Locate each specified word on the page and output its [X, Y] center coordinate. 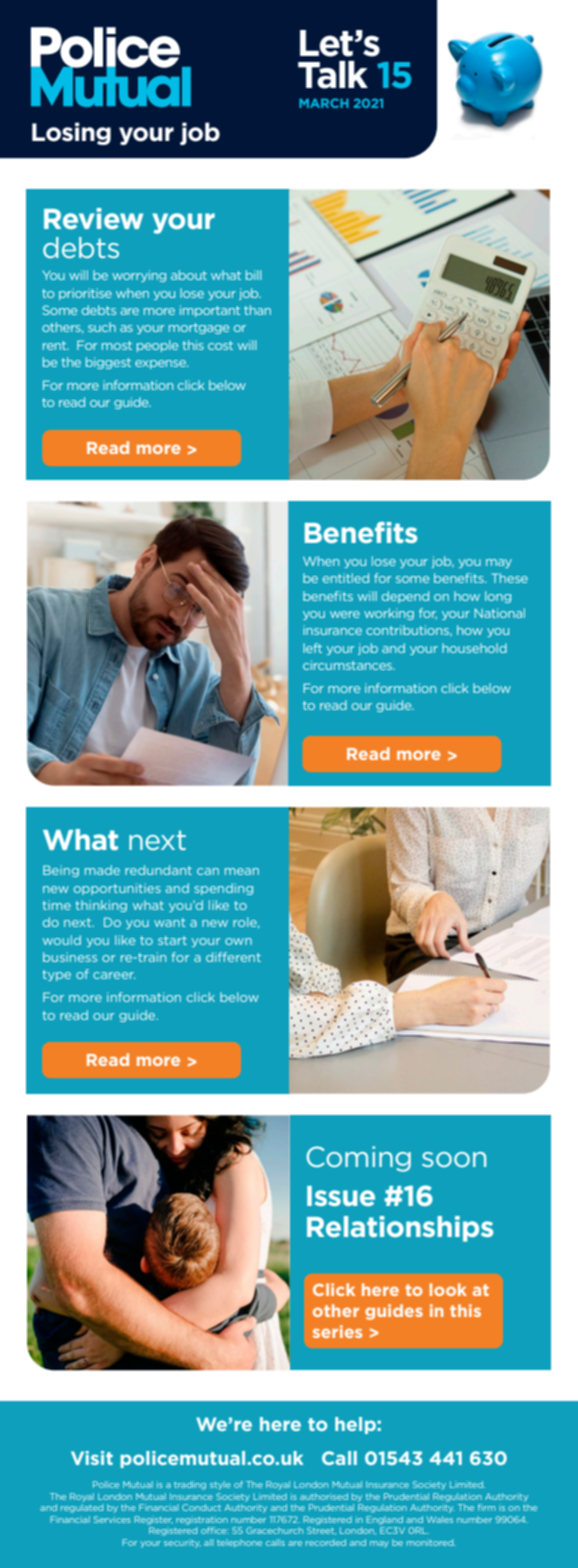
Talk [333, 75]
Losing [71, 133]
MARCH [324, 103]
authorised [324, 1496]
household [474, 648]
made [102, 870]
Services [112, 1519]
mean [242, 871]
